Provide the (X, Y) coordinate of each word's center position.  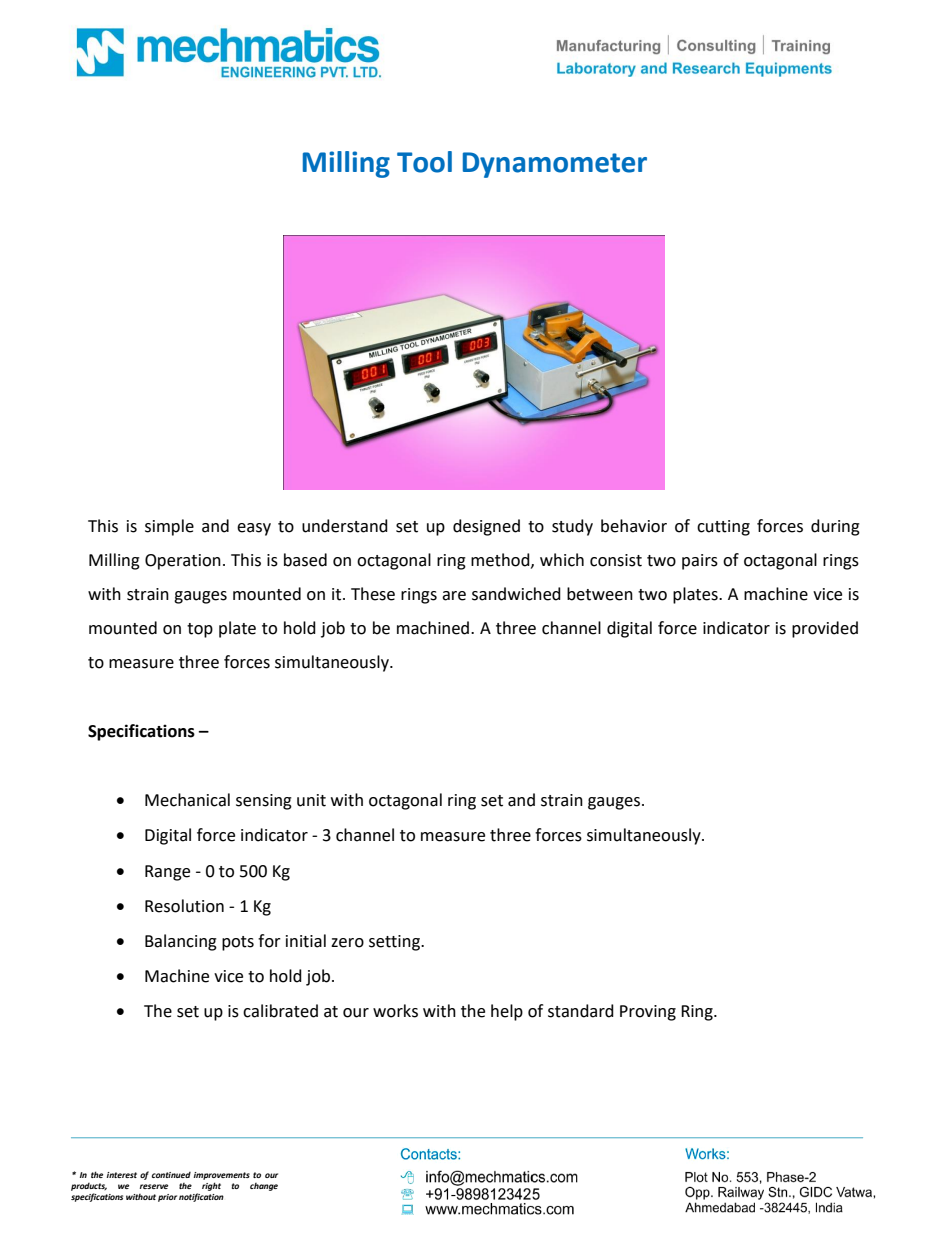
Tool (424, 162)
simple (169, 527)
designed (486, 527)
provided (825, 629)
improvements (221, 1176)
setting (395, 943)
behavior (634, 526)
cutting (723, 528)
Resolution (184, 906)
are (454, 596)
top (200, 630)
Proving (648, 1013)
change (264, 1187)
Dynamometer (555, 165)
